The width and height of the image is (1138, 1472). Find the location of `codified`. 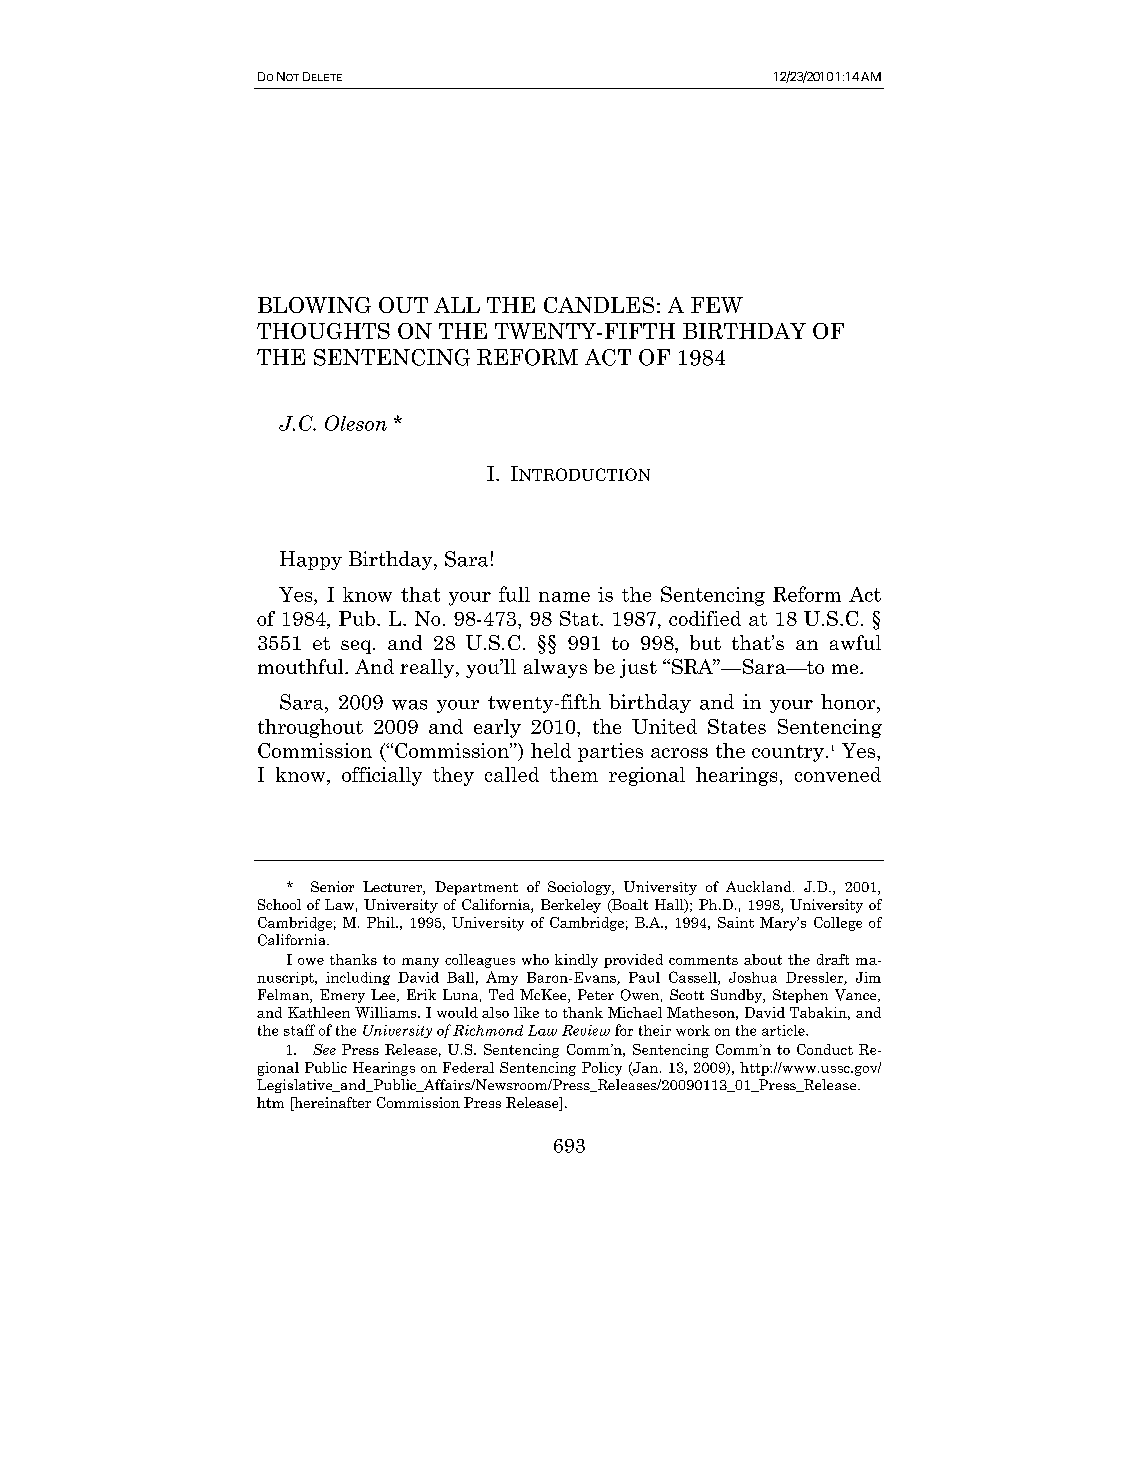

codified is located at coordinates (705, 618).
